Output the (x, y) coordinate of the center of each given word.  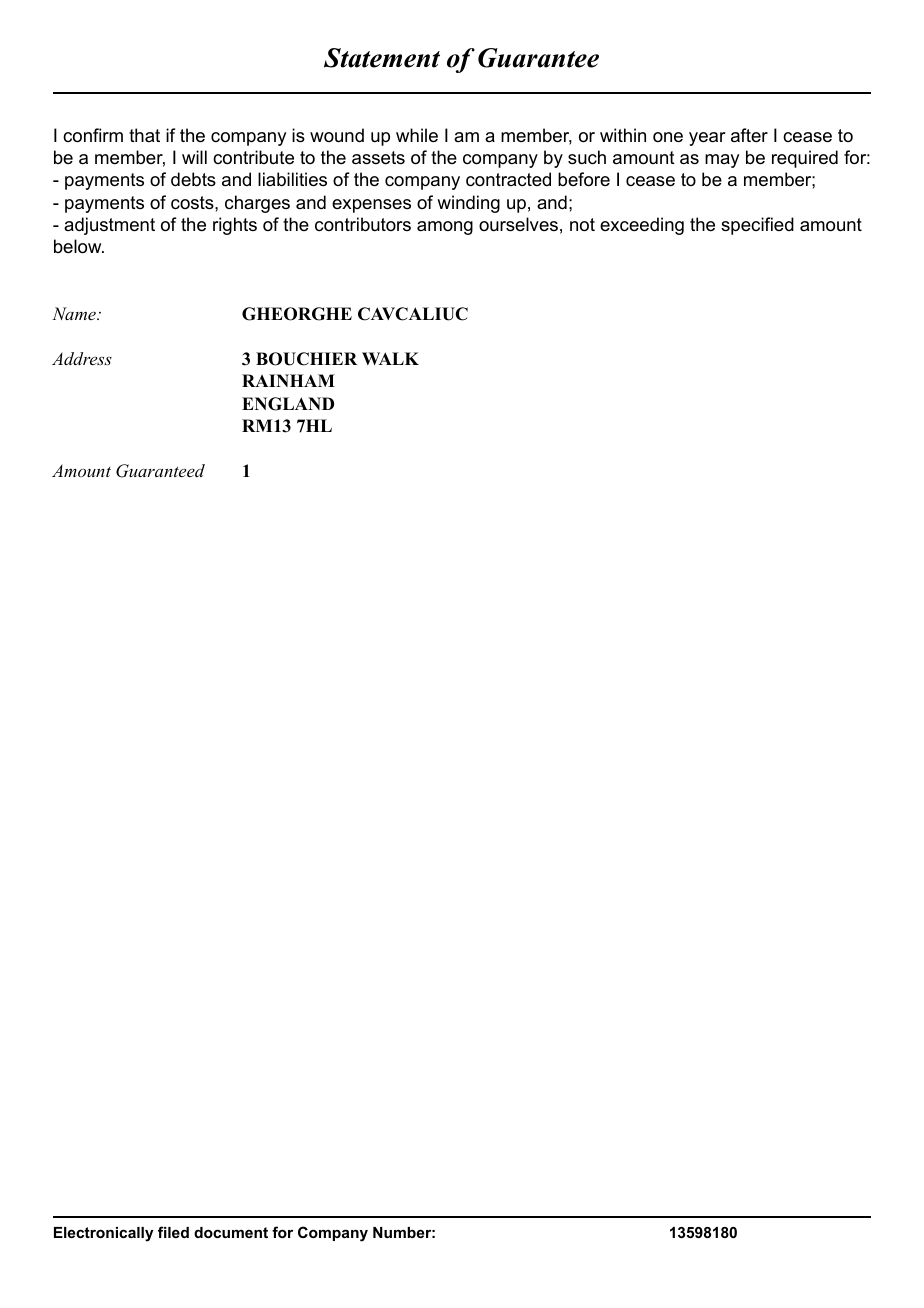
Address (82, 358)
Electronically (103, 1234)
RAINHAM (288, 380)
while (417, 135)
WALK (390, 358)
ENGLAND (288, 404)
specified (757, 226)
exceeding (642, 226)
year (707, 139)
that (144, 135)
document (231, 1232)
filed (173, 1232)
